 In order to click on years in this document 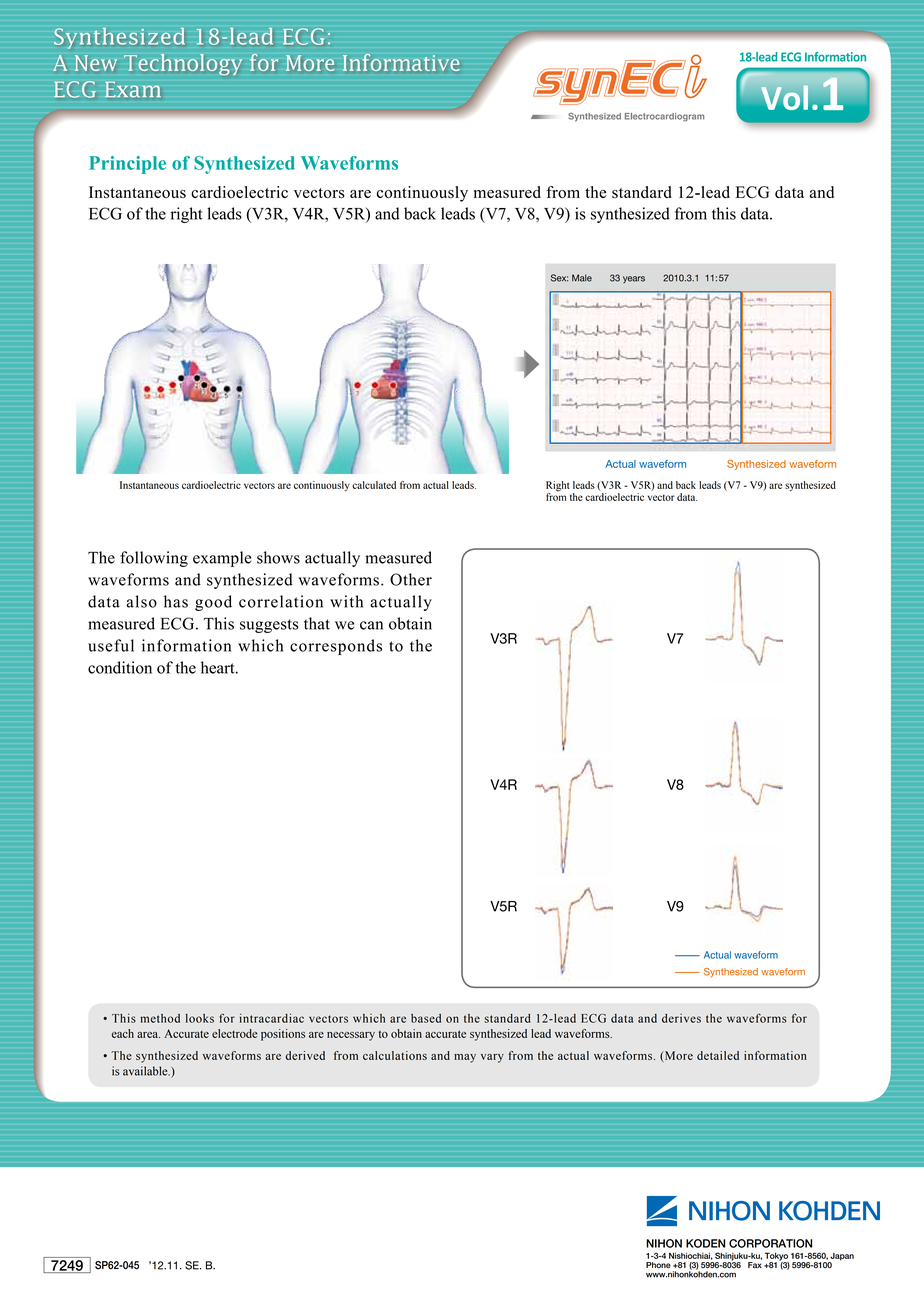, I will do `click(634, 279)`.
